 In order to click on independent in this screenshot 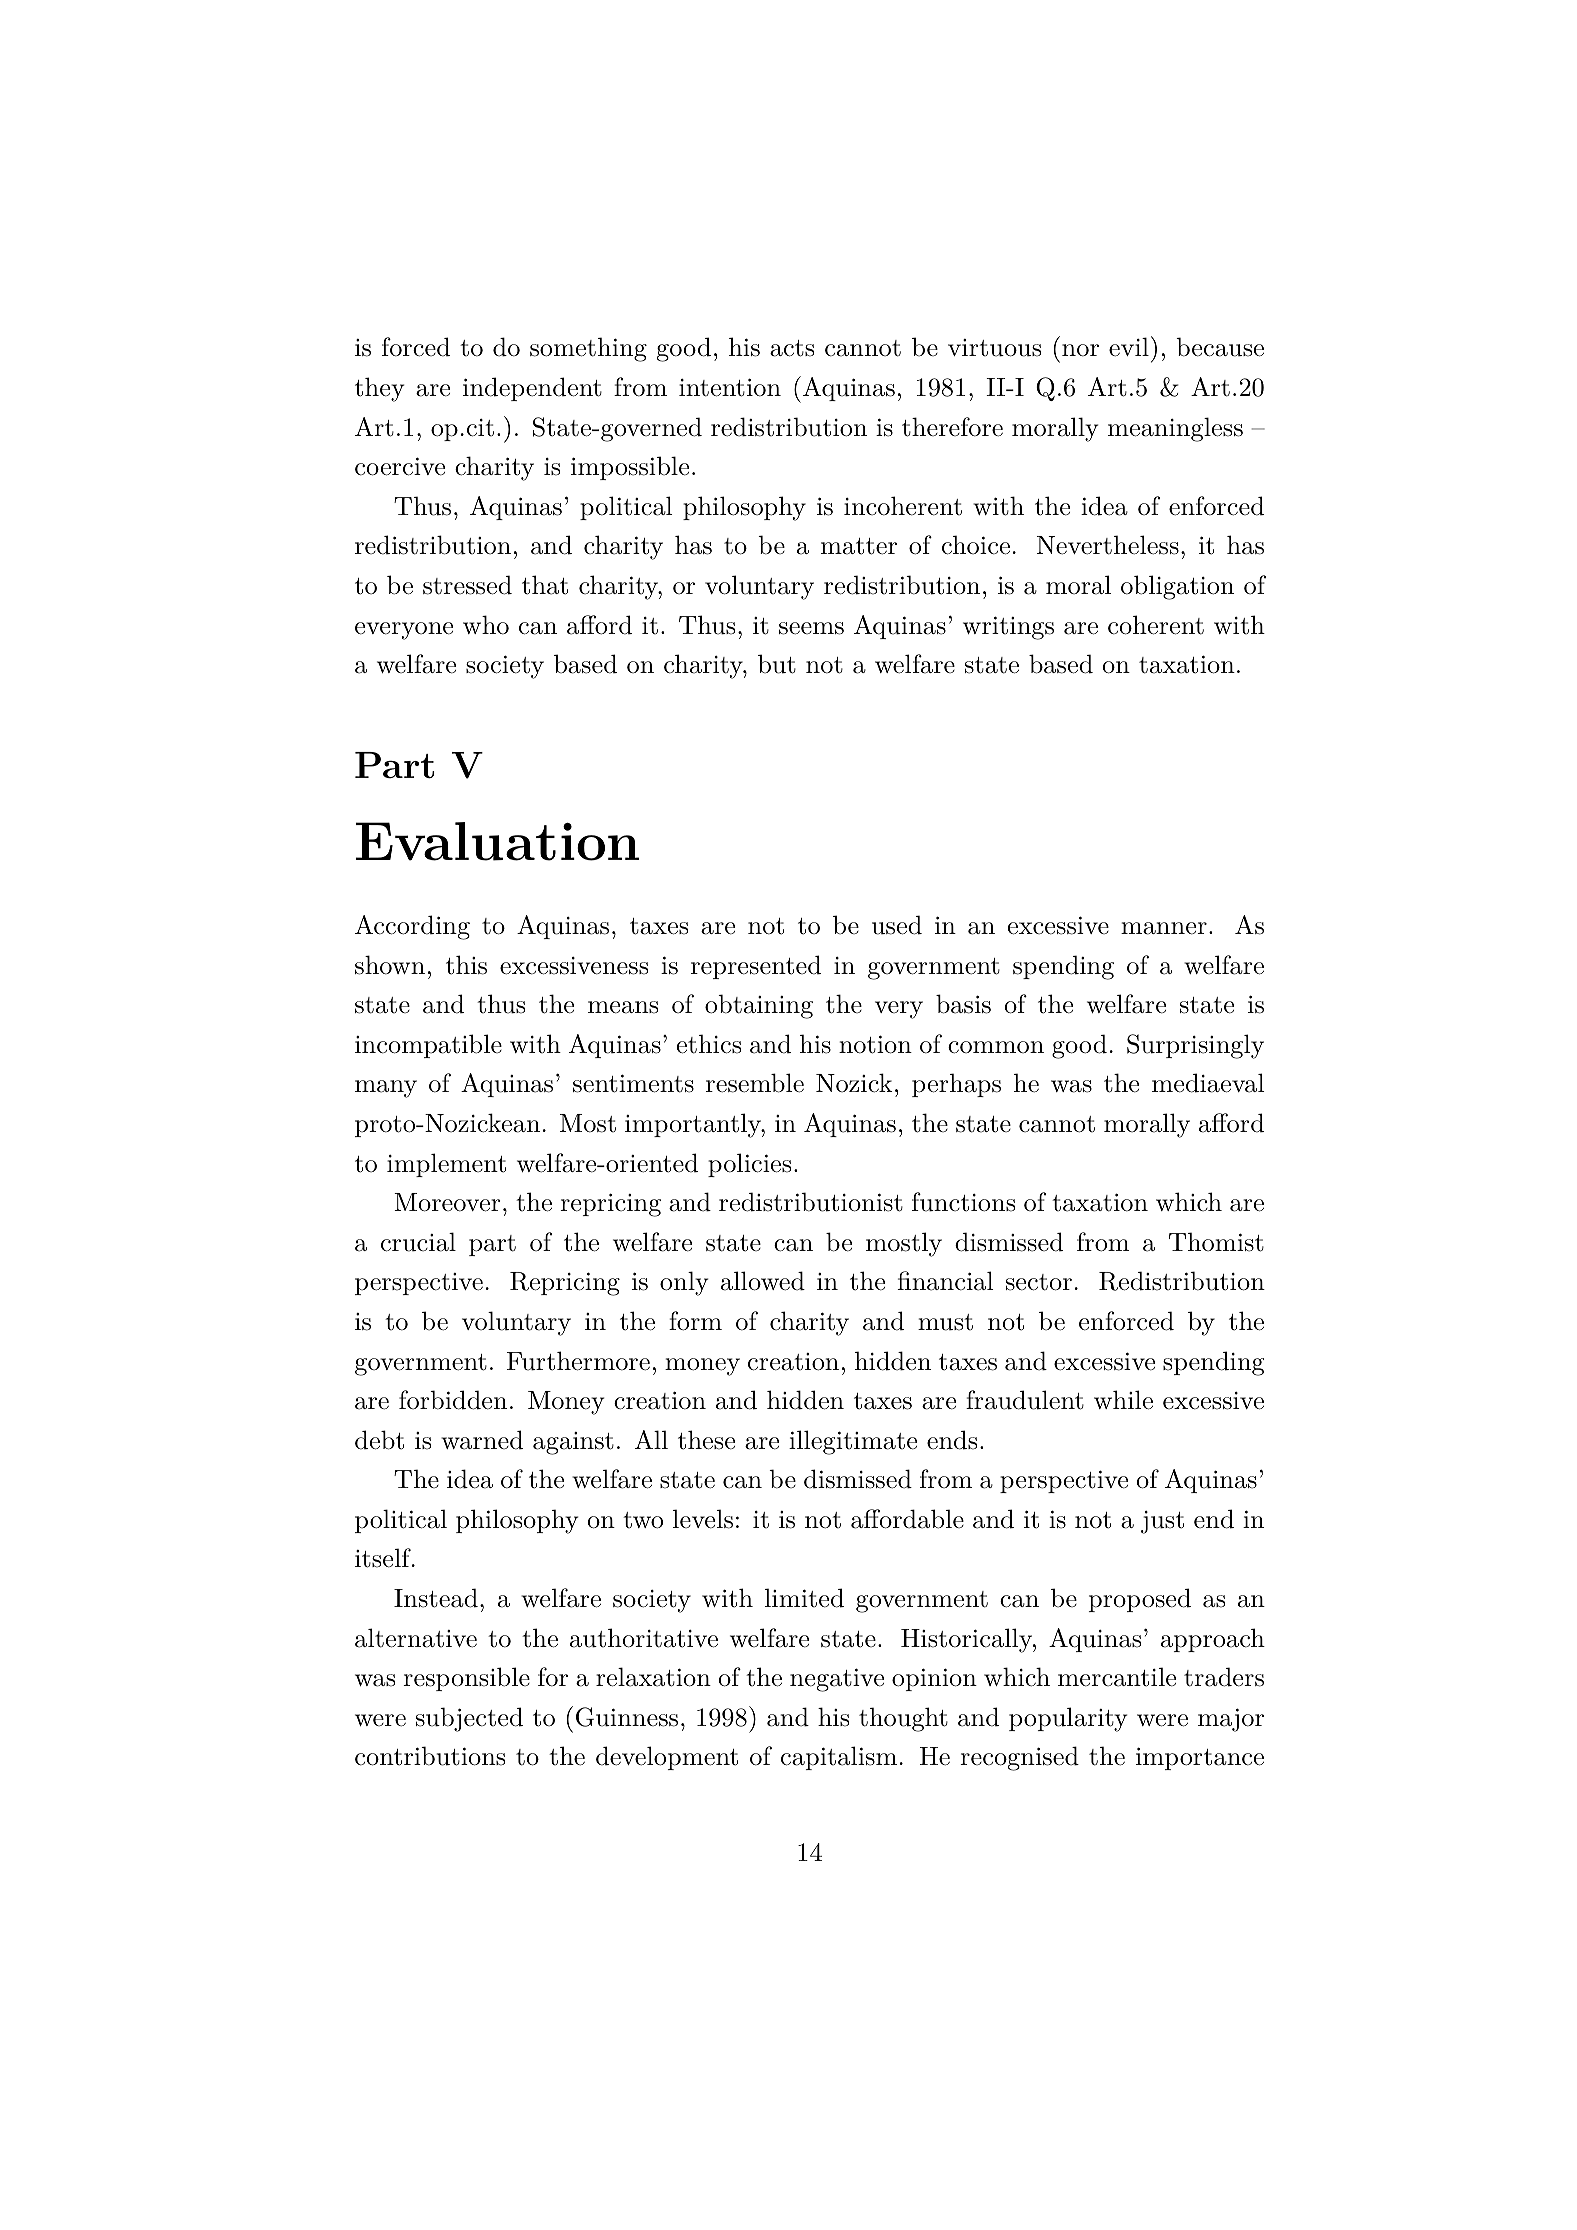, I will do `click(532, 389)`.
